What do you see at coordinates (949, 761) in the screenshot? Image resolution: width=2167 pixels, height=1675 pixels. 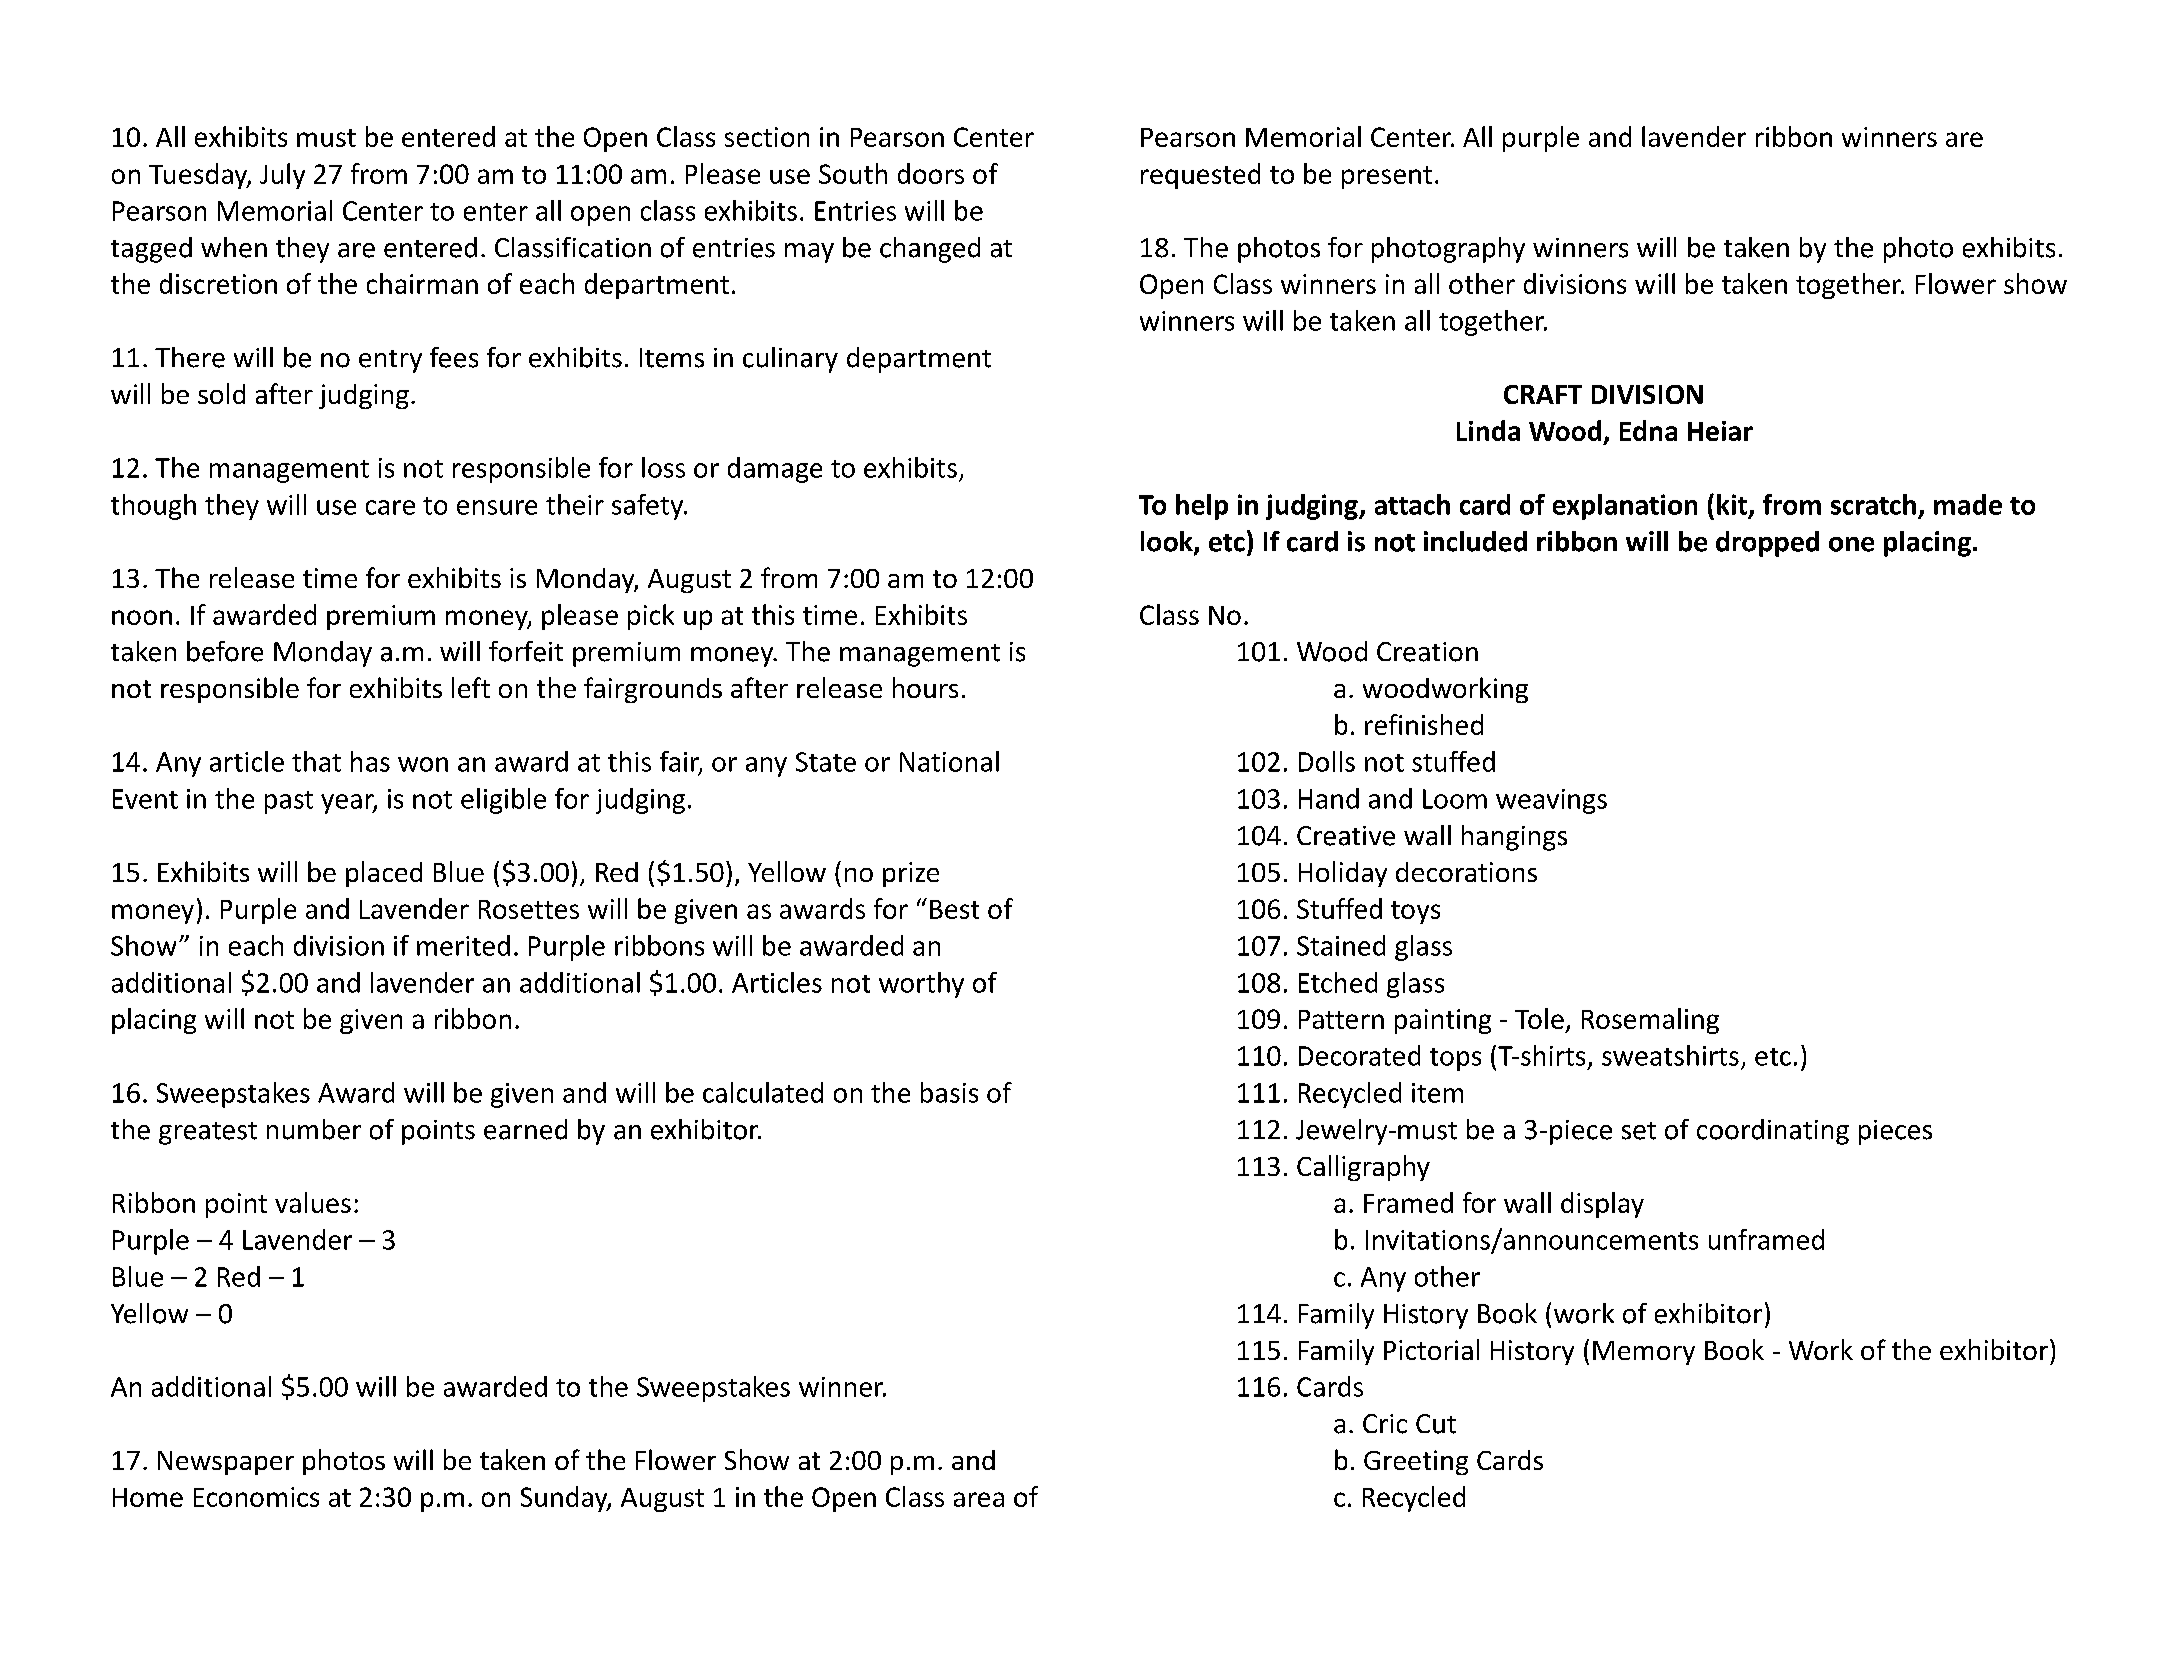 I see `National` at bounding box center [949, 761].
